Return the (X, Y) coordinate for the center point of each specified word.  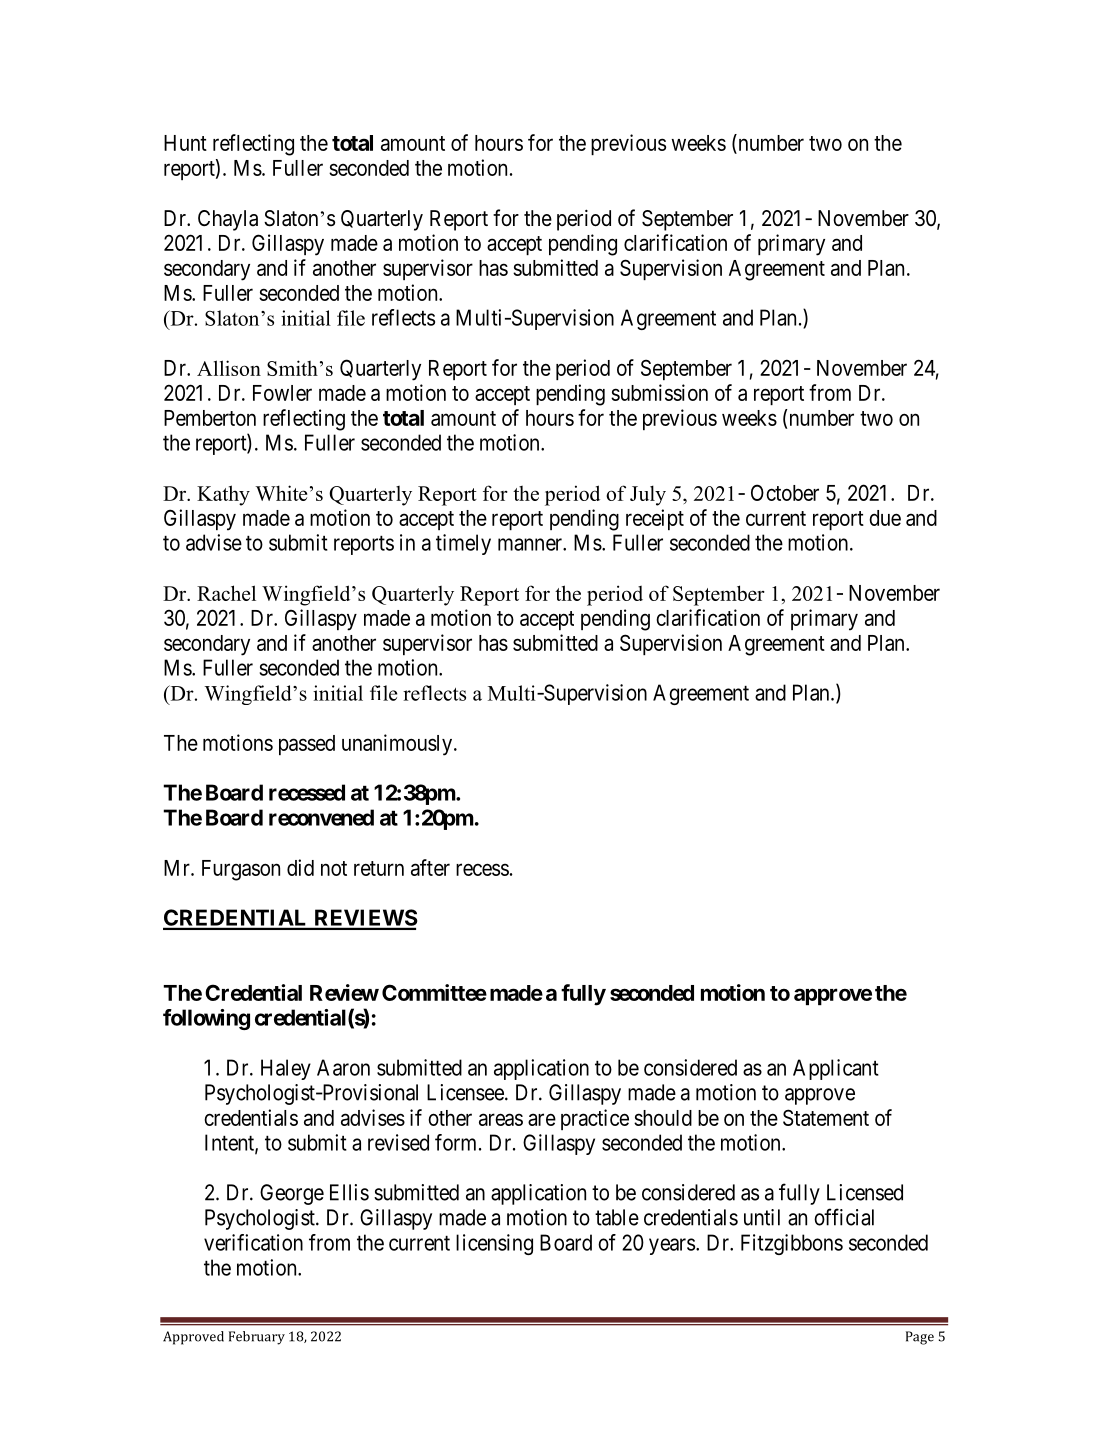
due (885, 518)
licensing (494, 1244)
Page (920, 1338)
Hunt (185, 143)
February (257, 1338)
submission (659, 392)
